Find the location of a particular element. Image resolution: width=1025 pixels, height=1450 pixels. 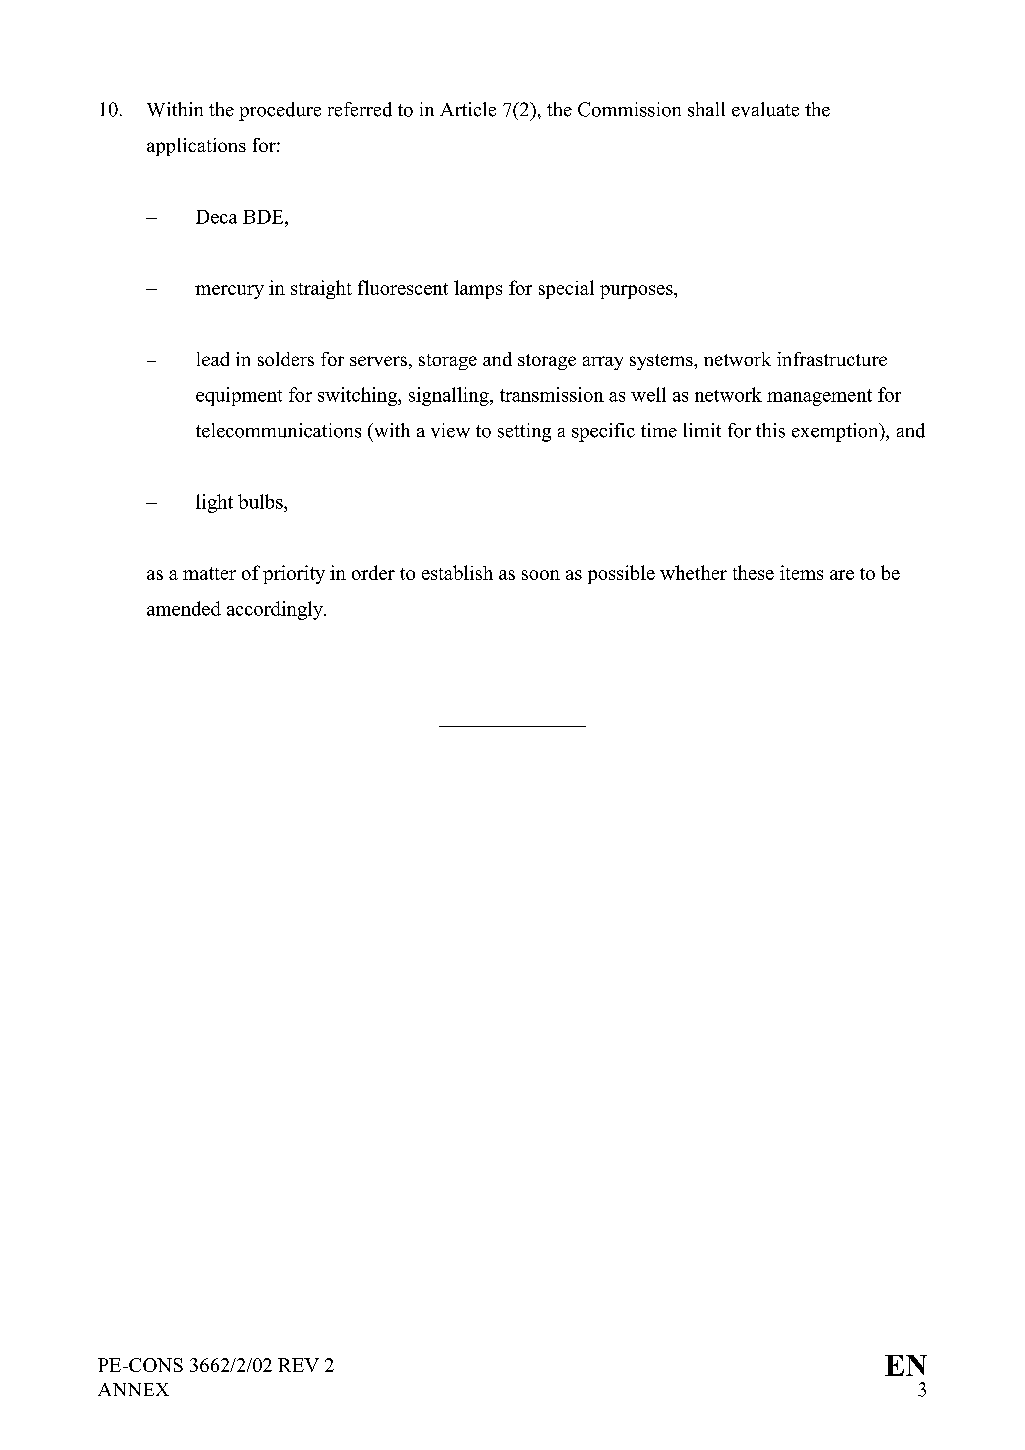

these is located at coordinates (753, 572).
